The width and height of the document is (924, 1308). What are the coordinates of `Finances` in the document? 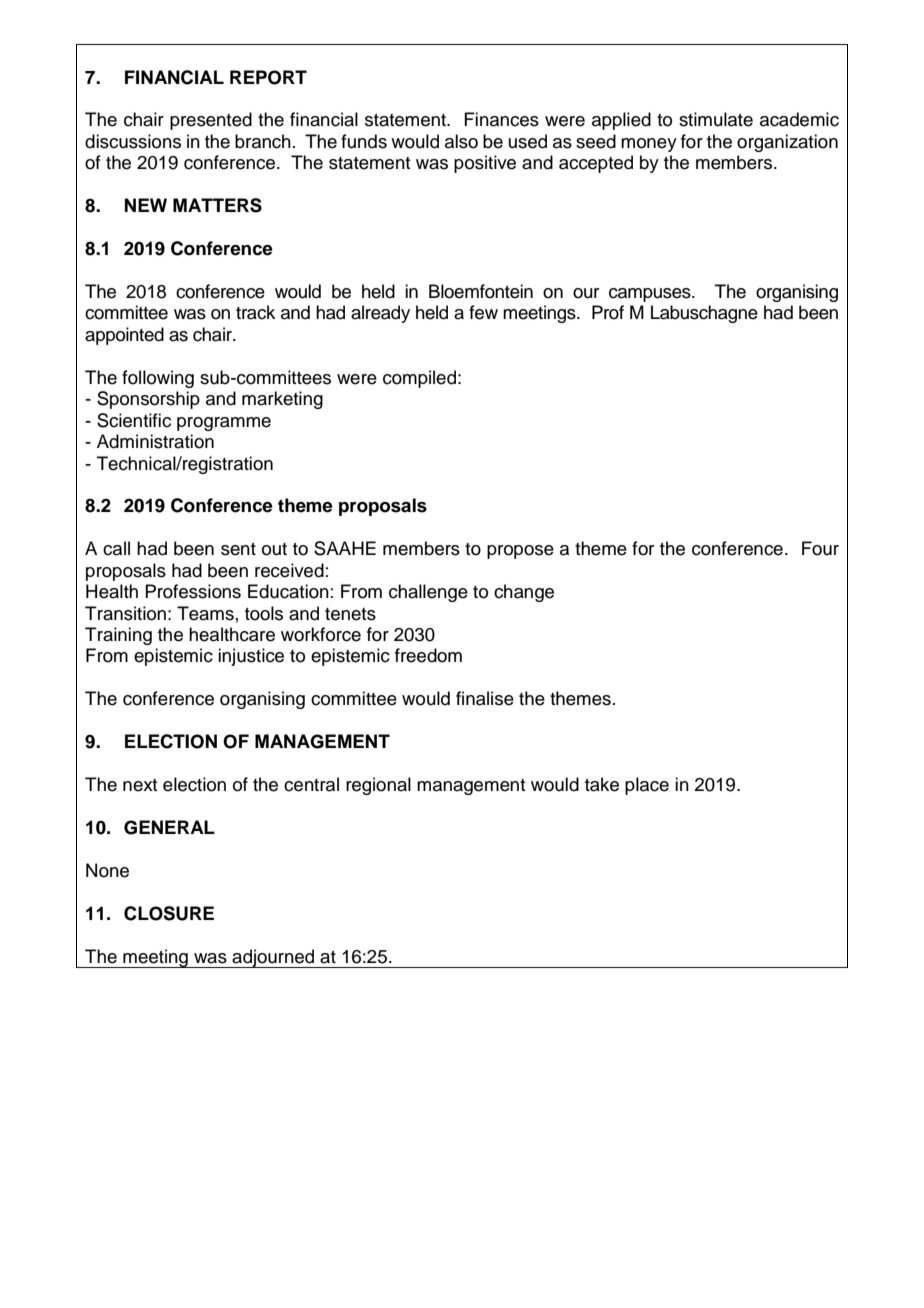 It's located at (501, 119).
